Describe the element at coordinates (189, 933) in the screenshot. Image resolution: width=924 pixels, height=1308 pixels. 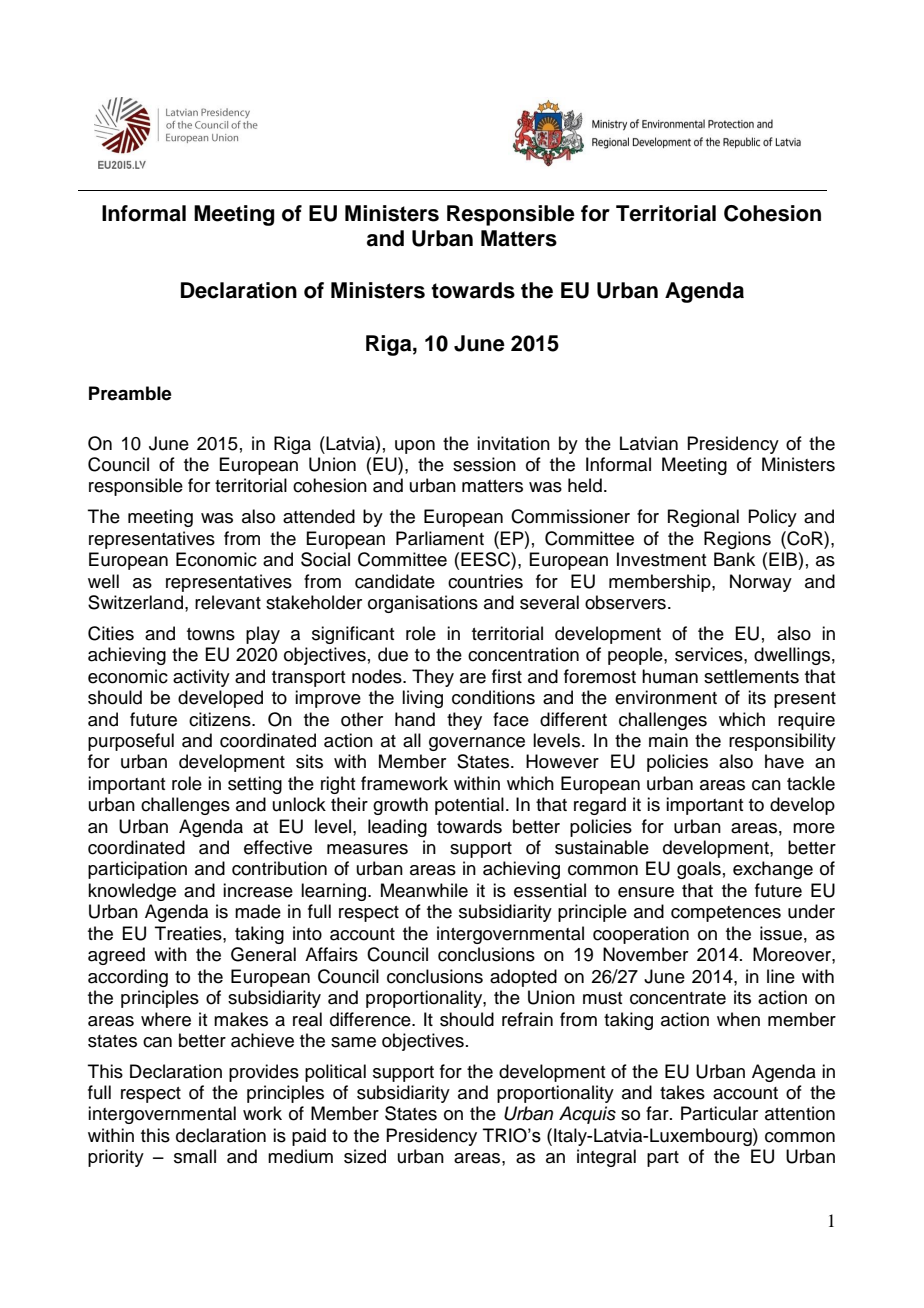
I see `Treaties` at that location.
